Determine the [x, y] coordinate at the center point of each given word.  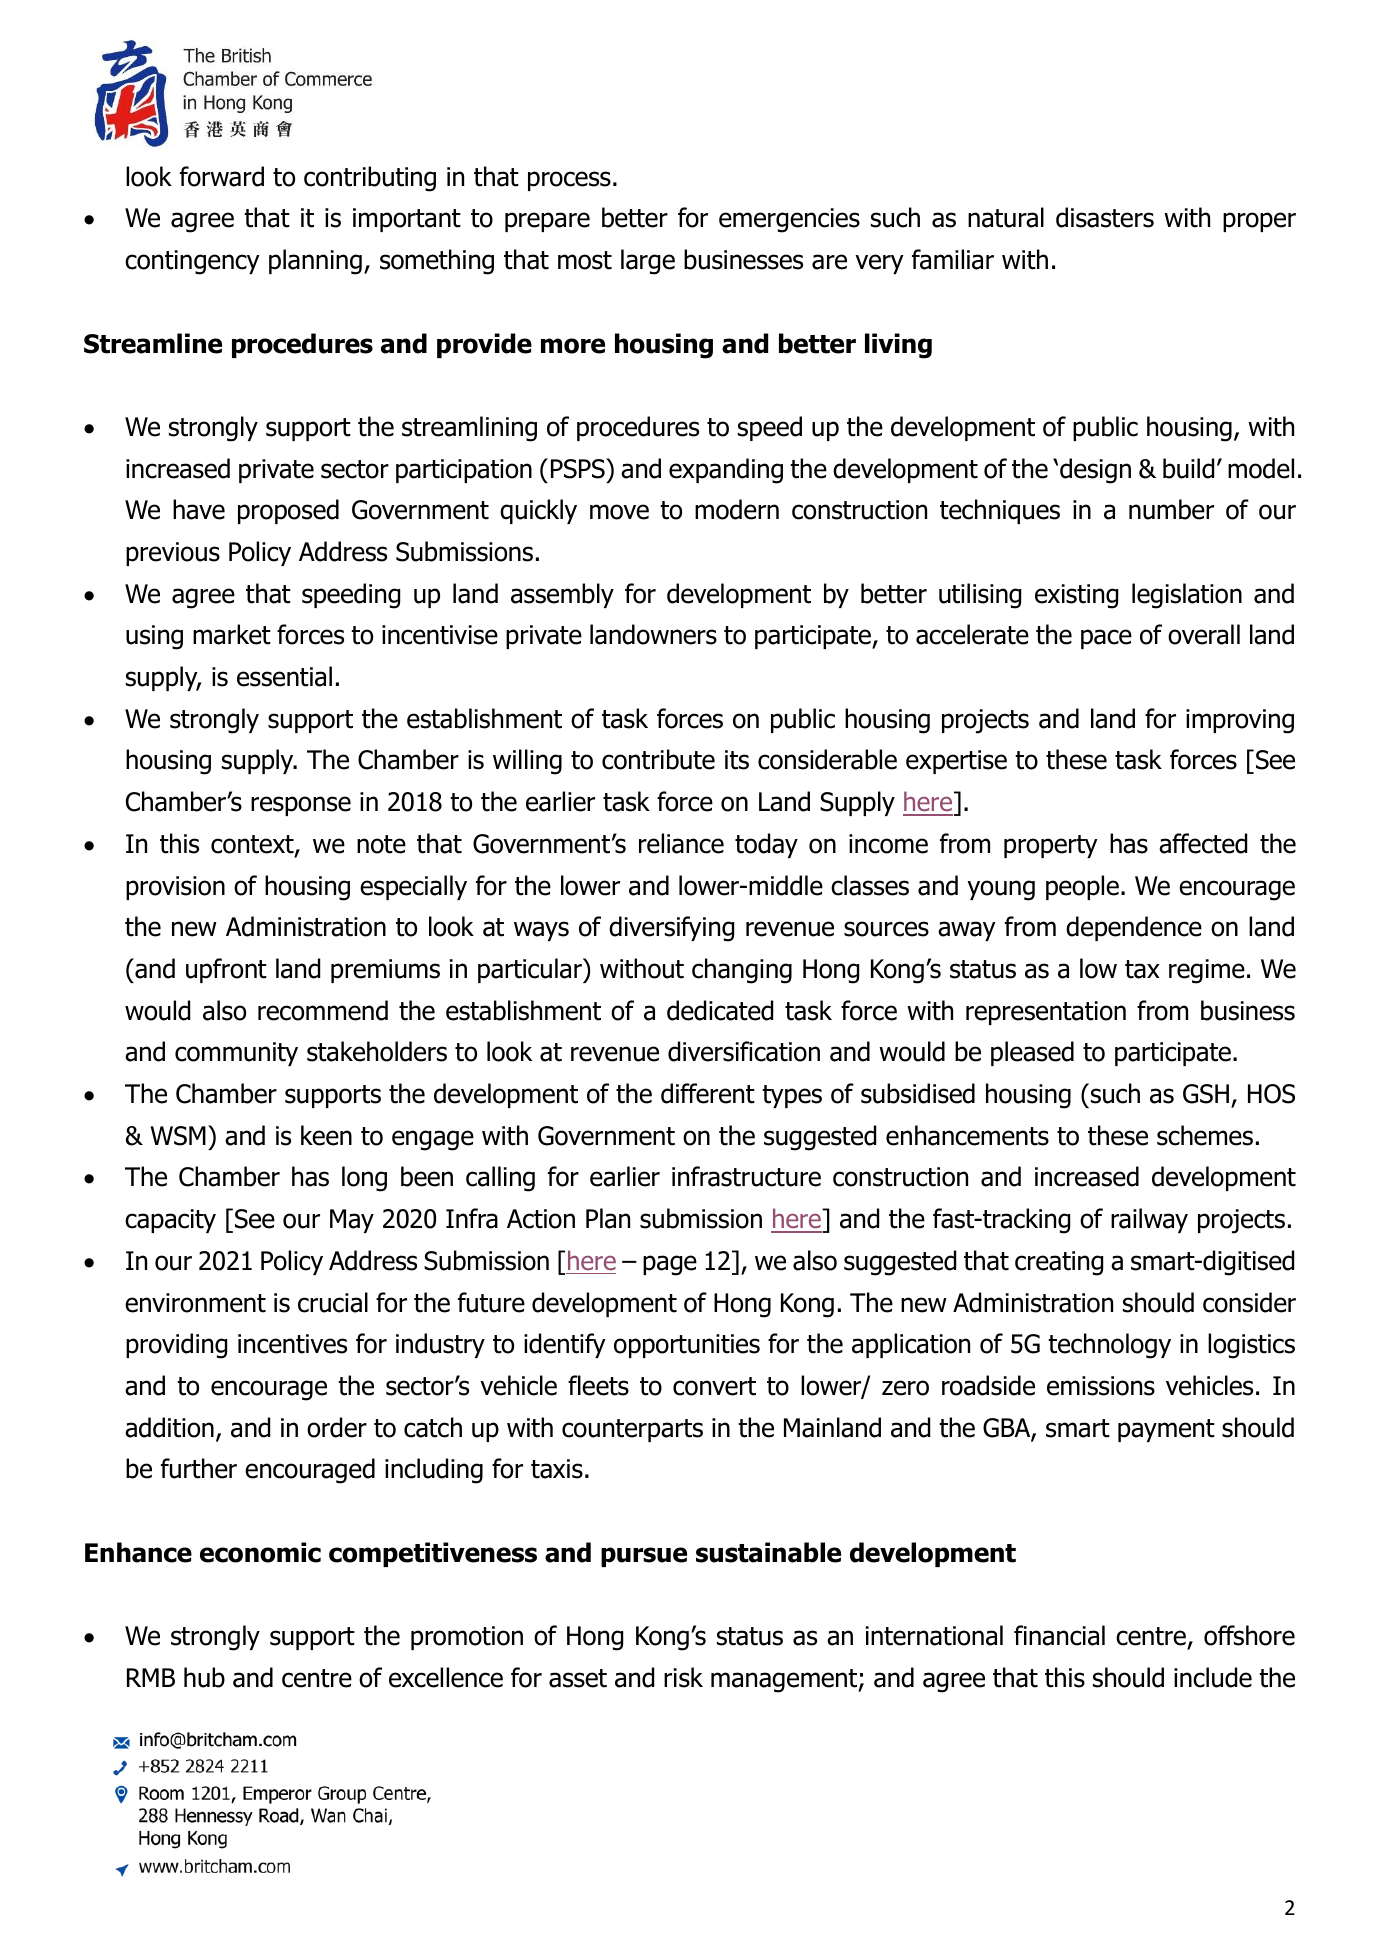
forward [222, 176]
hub [204, 1677]
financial [1059, 1635]
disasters [1105, 217]
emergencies [789, 220]
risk [683, 1677]
